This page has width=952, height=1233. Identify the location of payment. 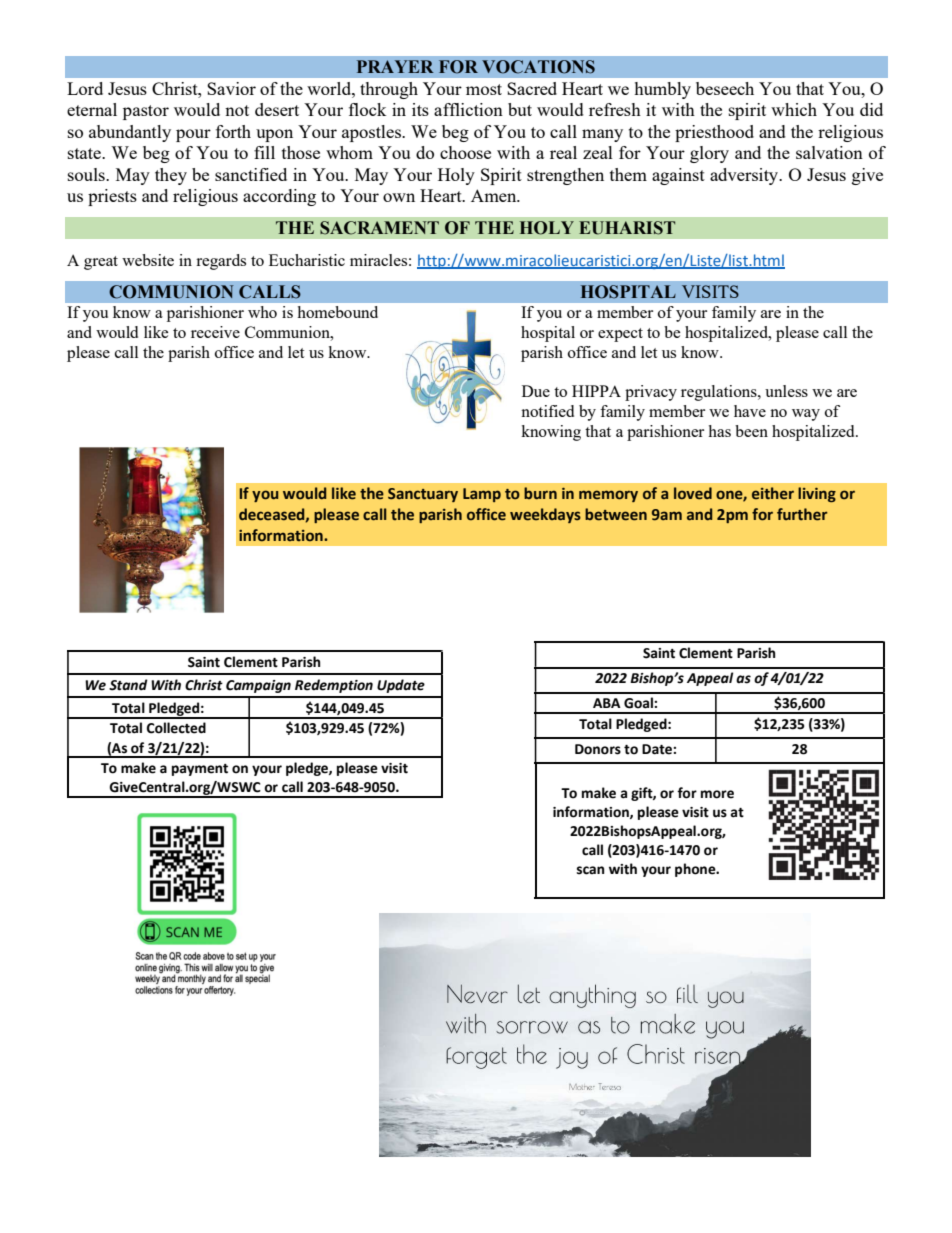
(200, 770).
